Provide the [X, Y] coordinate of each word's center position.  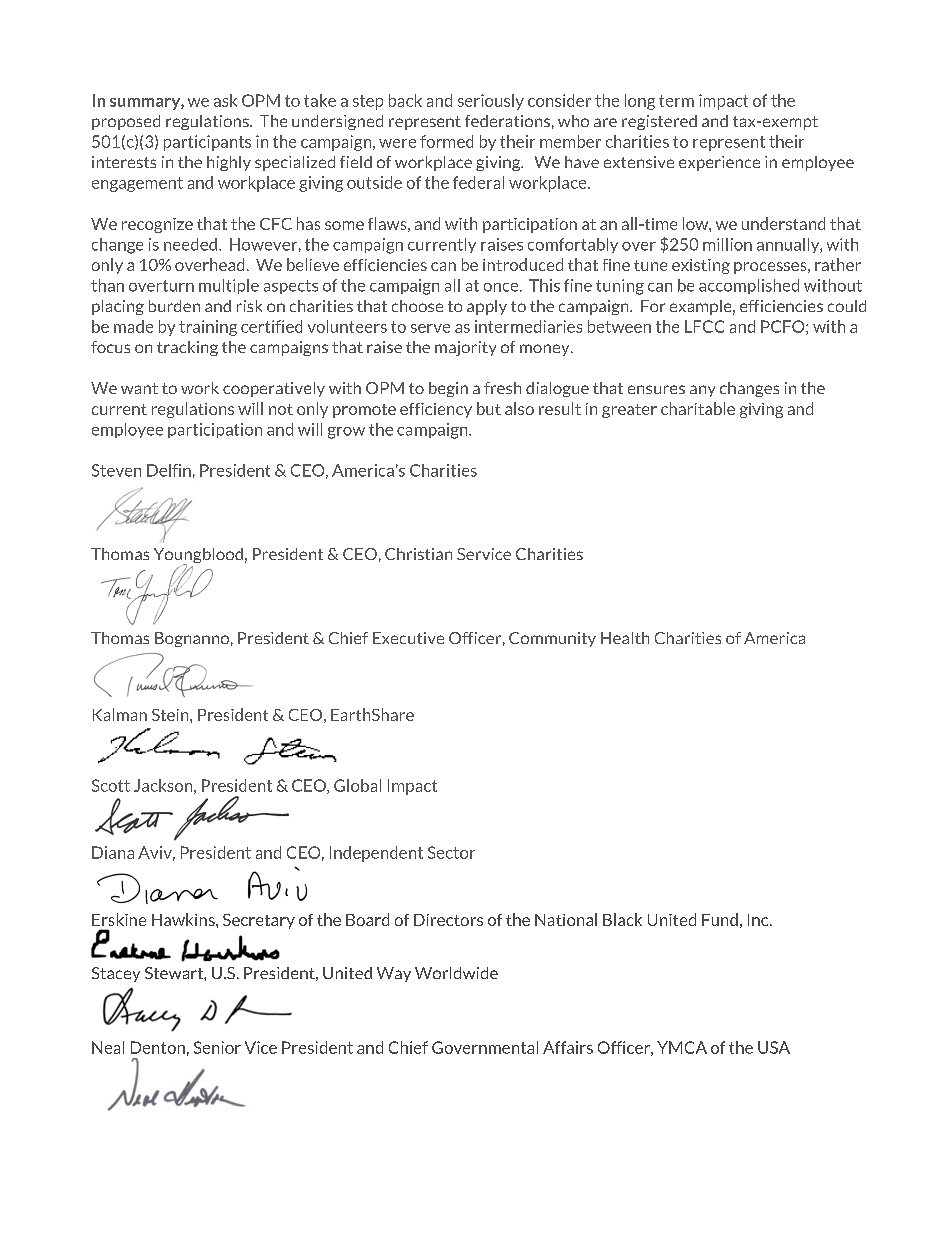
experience [719, 163]
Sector [451, 852]
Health [625, 638]
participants [207, 143]
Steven [116, 470]
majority [465, 348]
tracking [187, 348]
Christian [418, 554]
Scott [111, 785]
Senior [217, 1047]
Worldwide [456, 973]
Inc [759, 920]
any [702, 391]
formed [446, 141]
